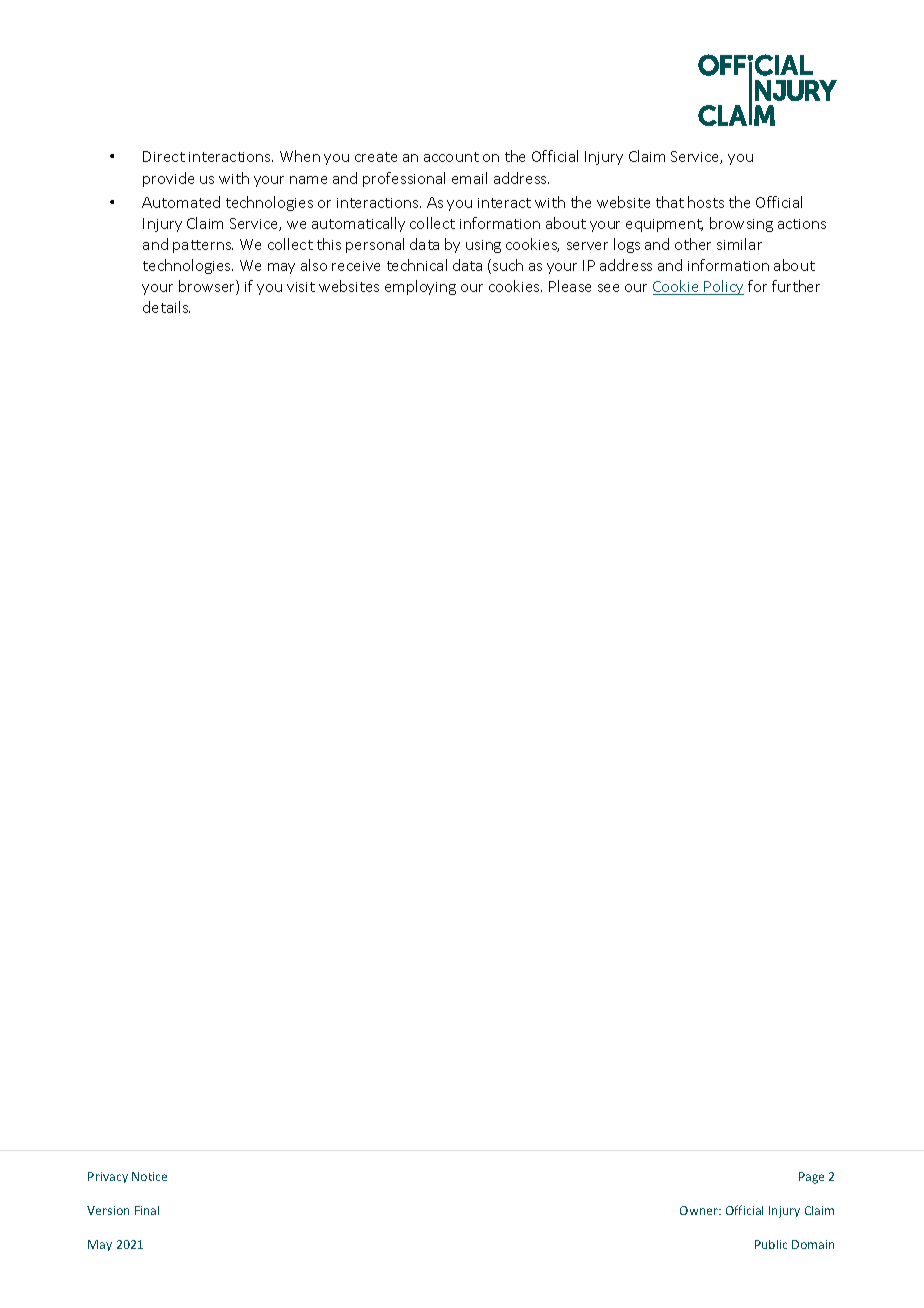  What do you see at coordinates (147, 1210) in the screenshot?
I see `Final` at bounding box center [147, 1210].
